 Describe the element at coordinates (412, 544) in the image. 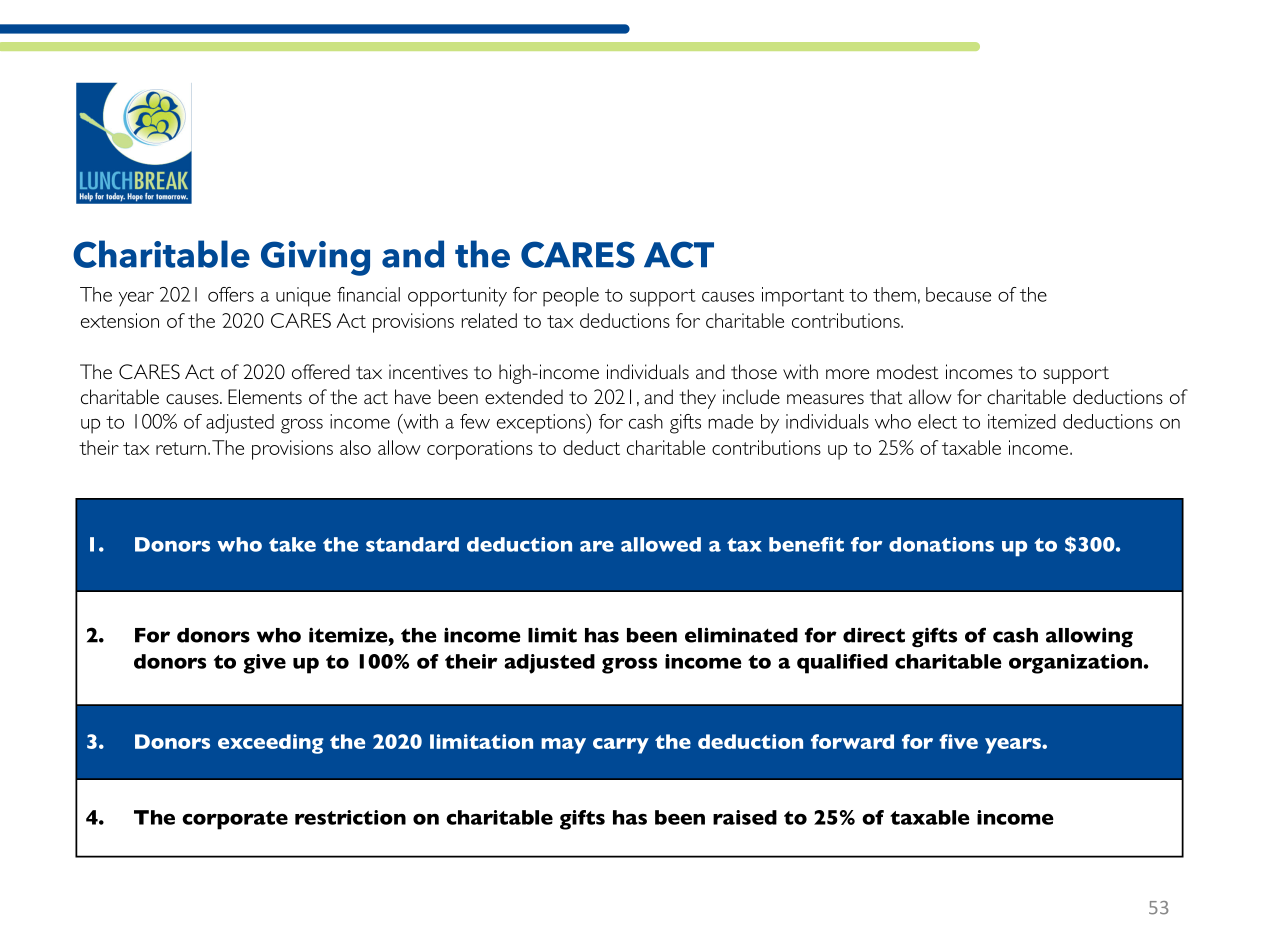

I see `standard` at that location.
